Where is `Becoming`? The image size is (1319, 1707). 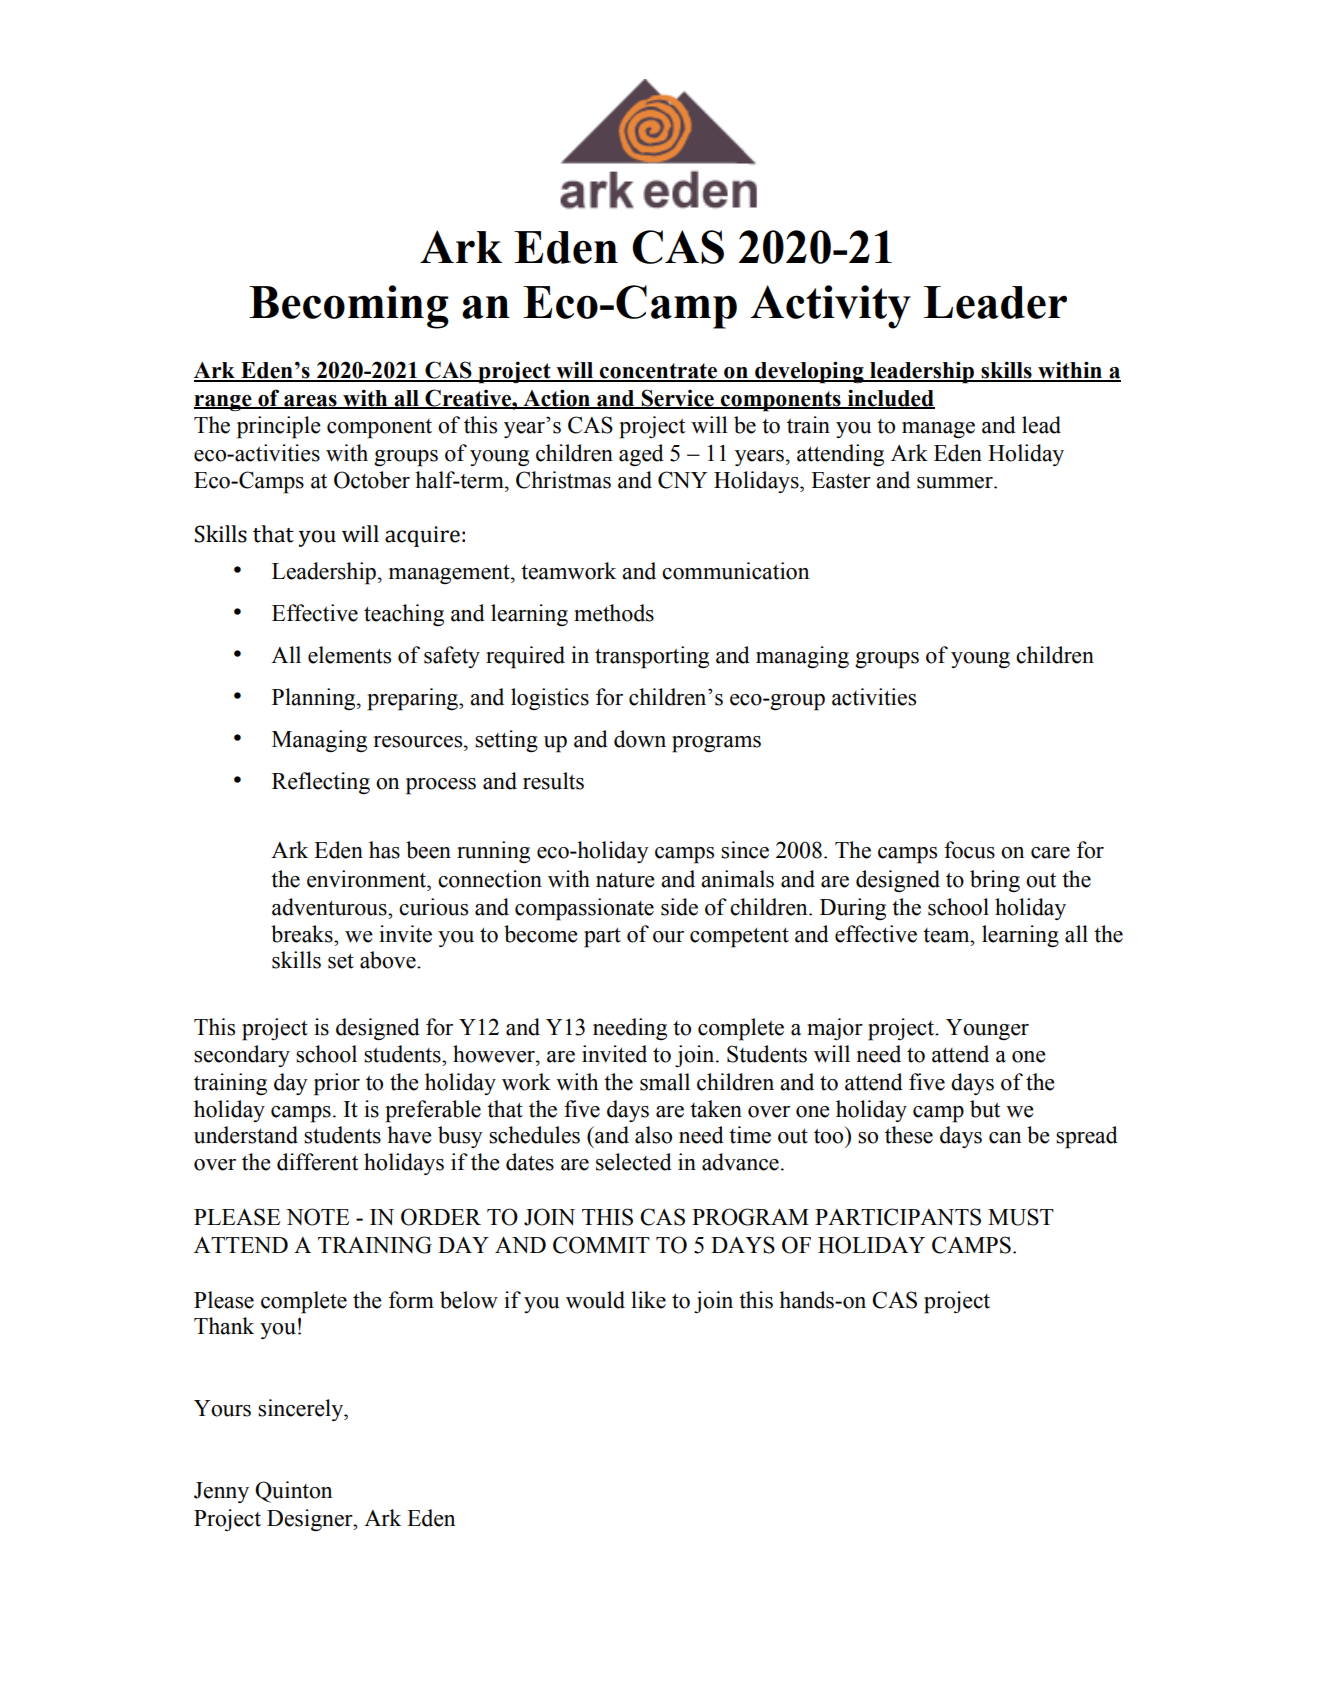 Becoming is located at coordinates (349, 307).
